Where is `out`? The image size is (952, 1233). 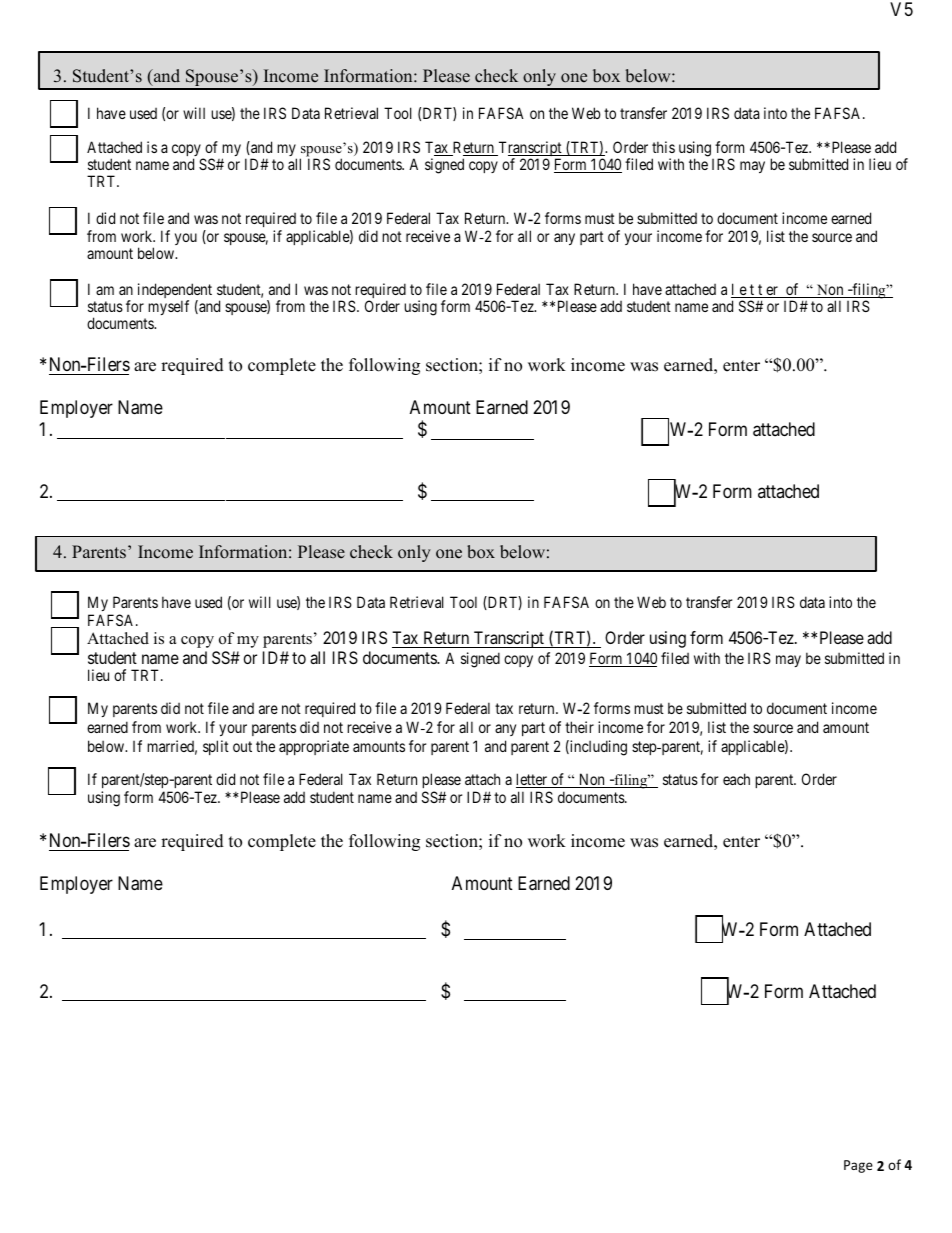
out is located at coordinates (242, 746).
